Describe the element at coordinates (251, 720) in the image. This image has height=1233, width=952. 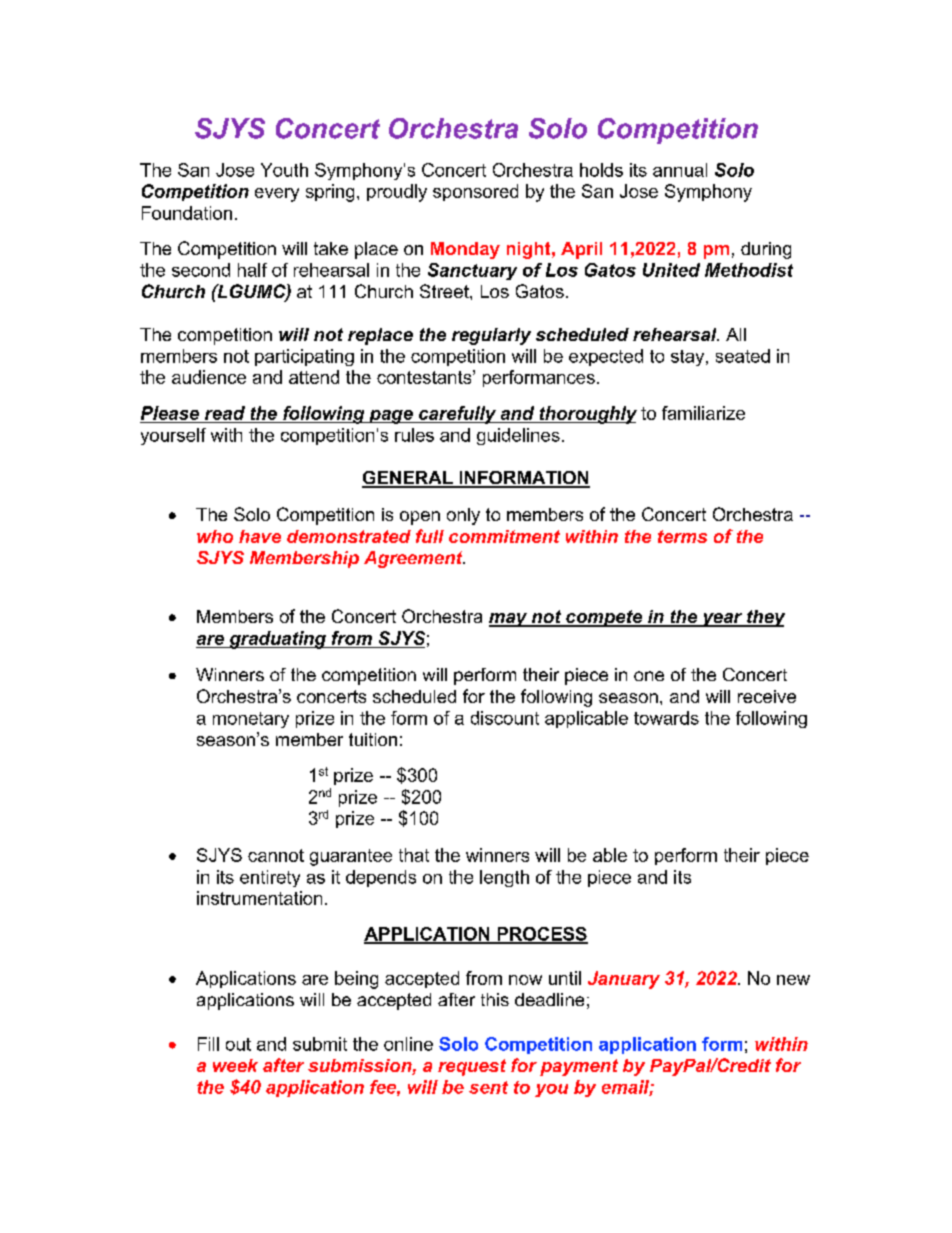
I see `monetary` at that location.
